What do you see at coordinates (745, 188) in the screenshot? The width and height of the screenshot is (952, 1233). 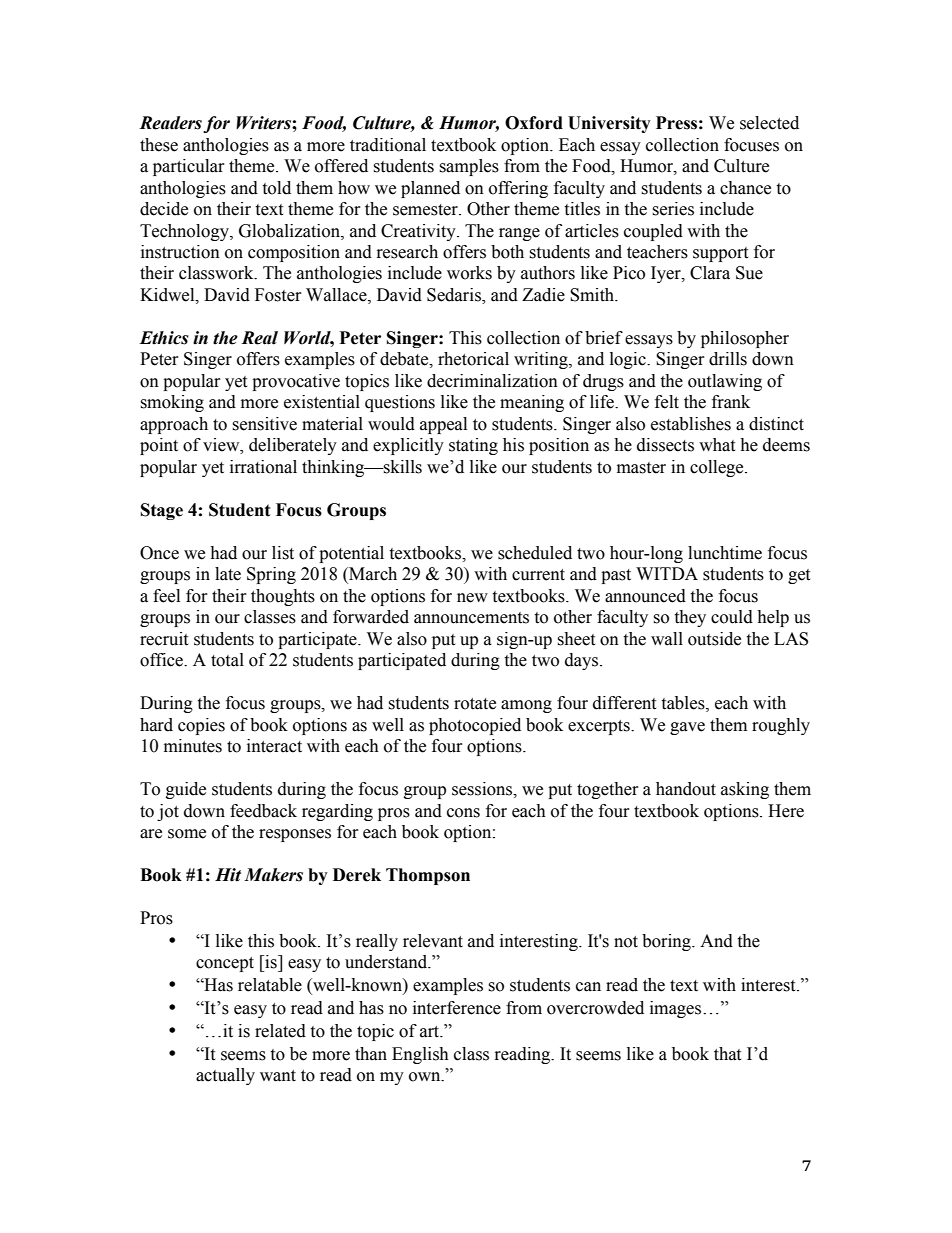 I see `chance` at bounding box center [745, 188].
